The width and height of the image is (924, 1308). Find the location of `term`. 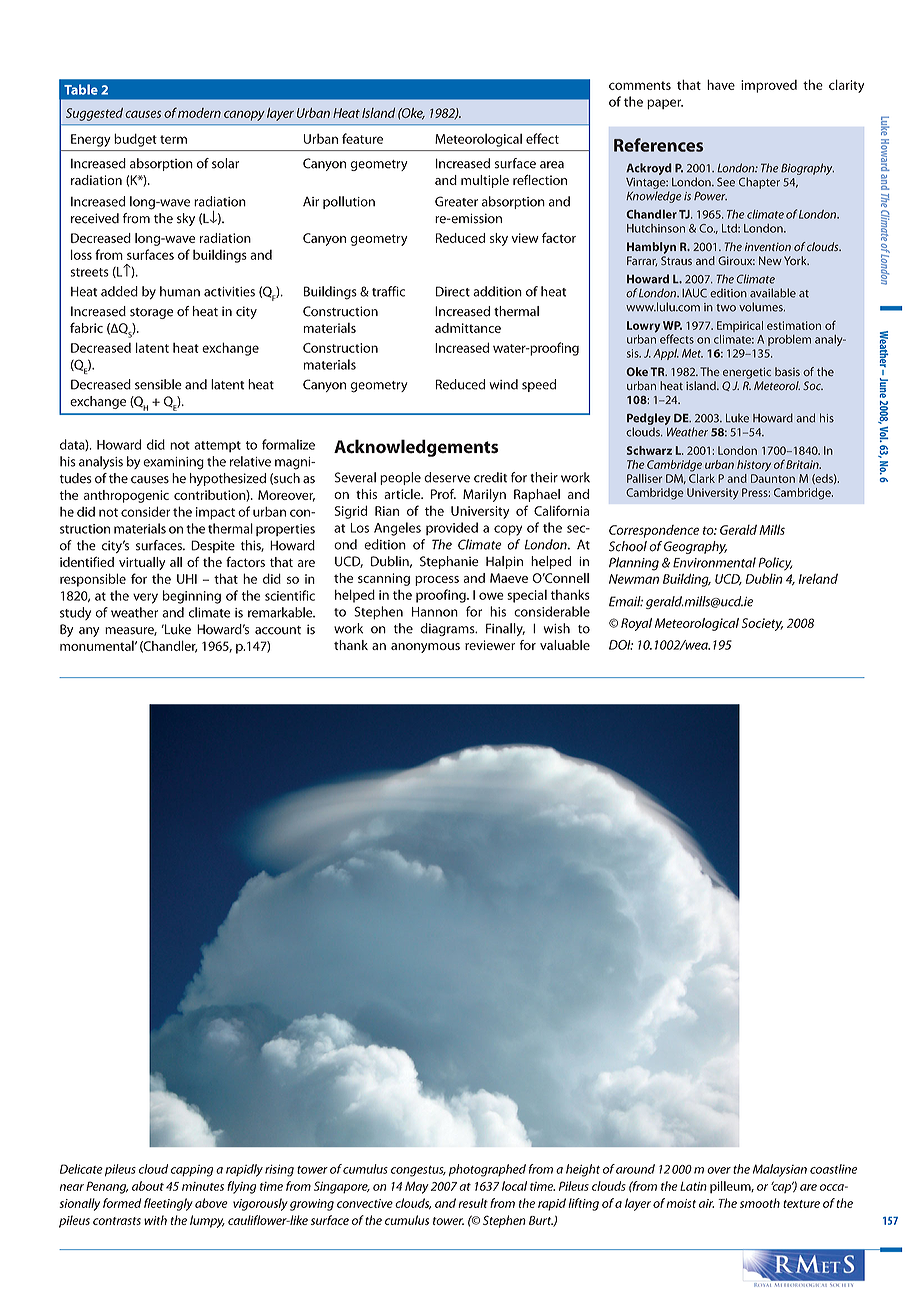

term is located at coordinates (173, 139).
